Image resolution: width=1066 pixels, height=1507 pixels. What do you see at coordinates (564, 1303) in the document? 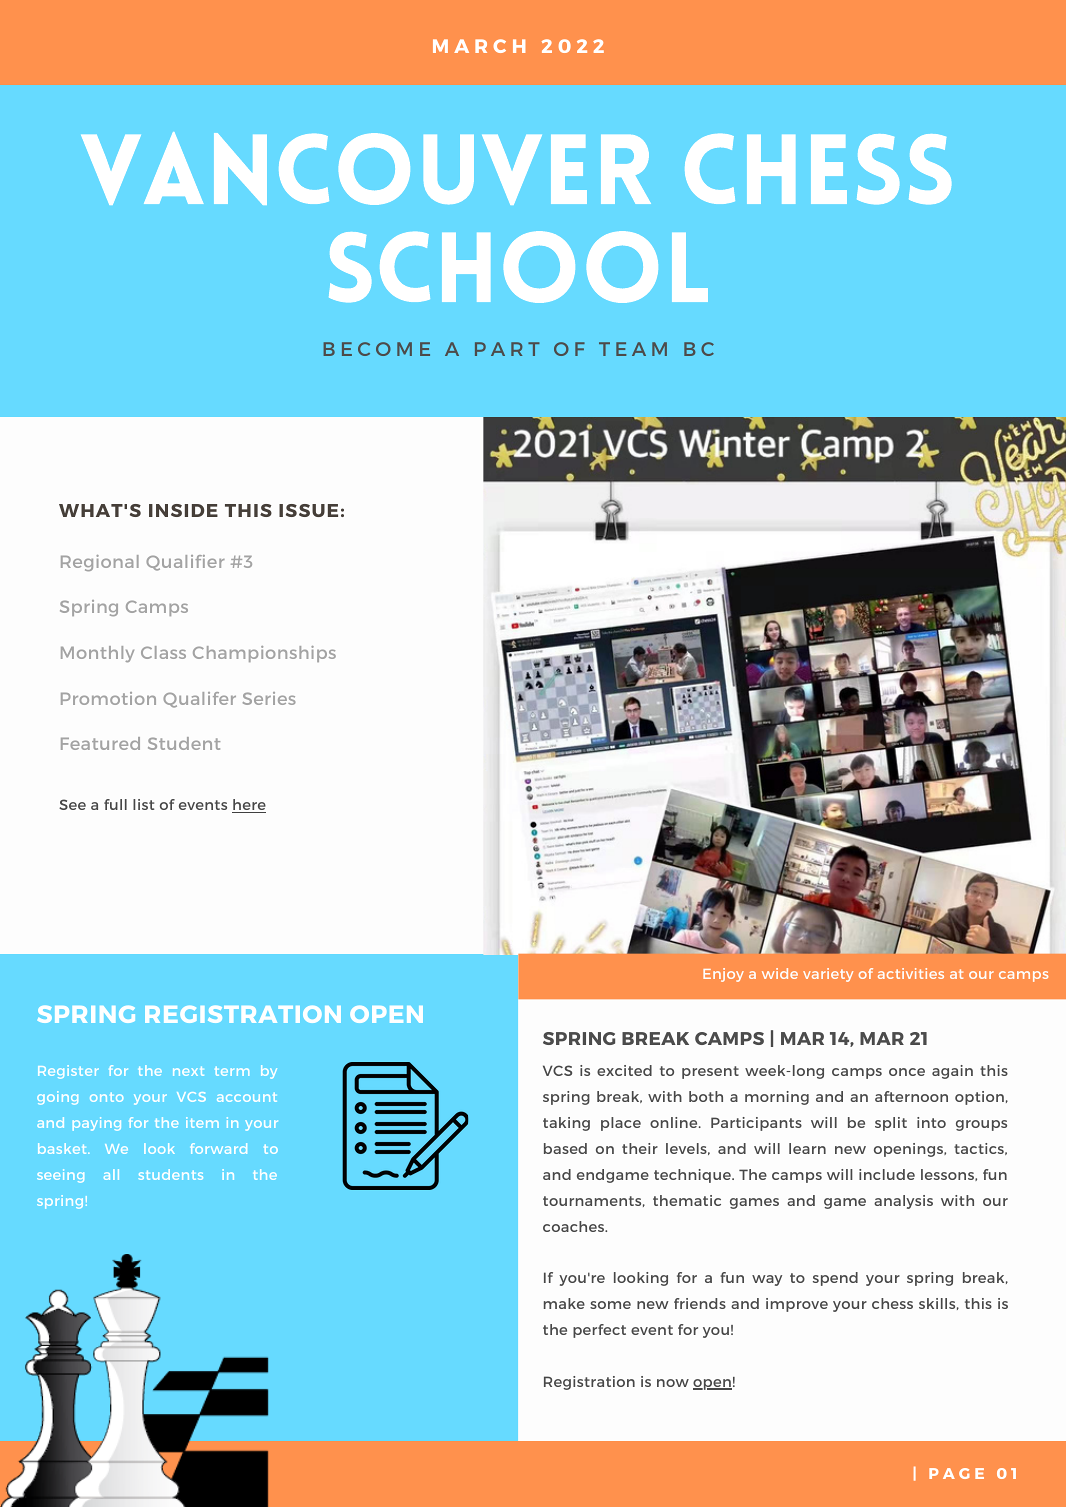
I see `make` at bounding box center [564, 1303].
